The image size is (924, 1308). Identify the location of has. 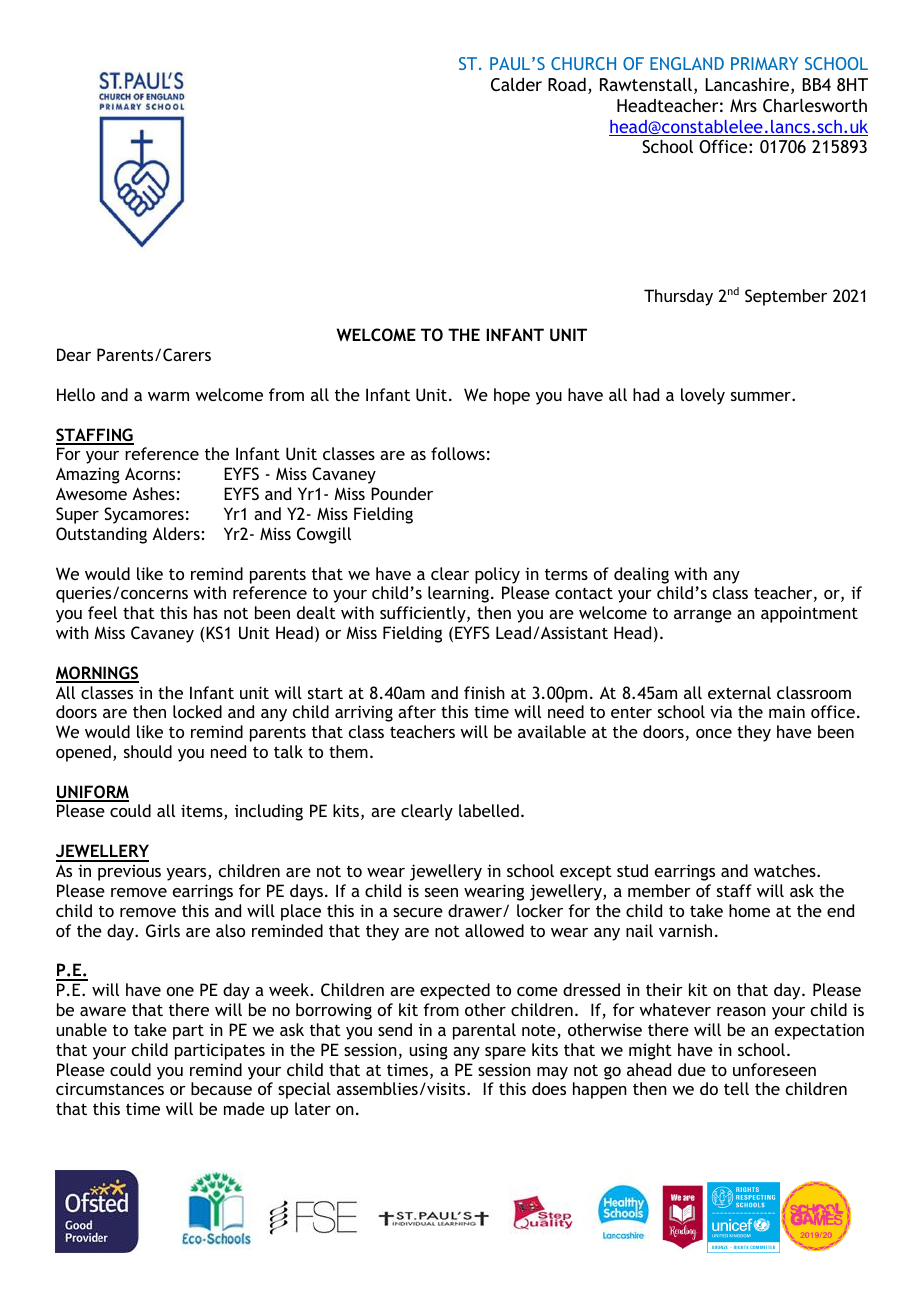
(206, 612).
